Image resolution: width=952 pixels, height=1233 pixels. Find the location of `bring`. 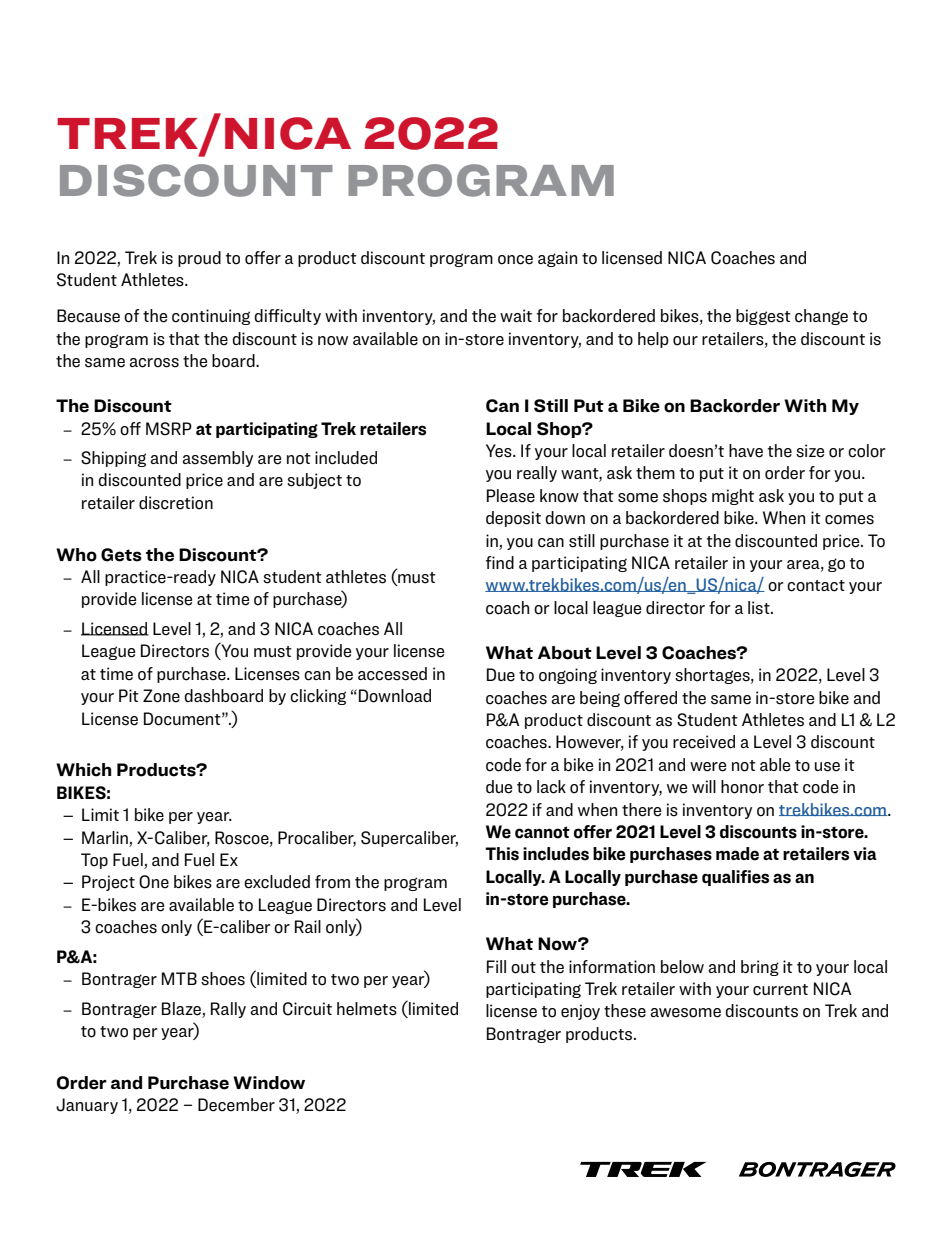

bring is located at coordinates (760, 968).
